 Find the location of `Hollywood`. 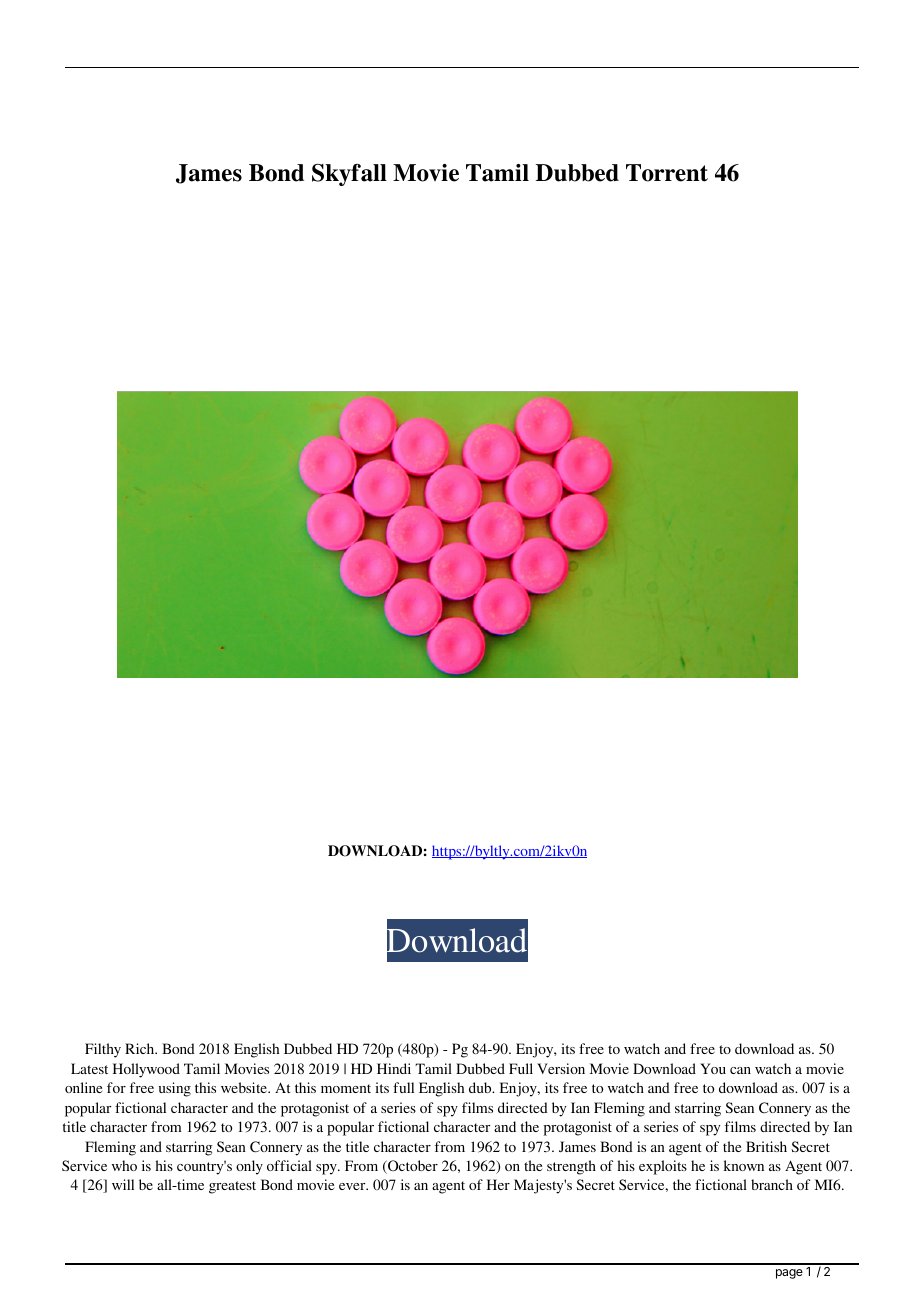

Hollywood is located at coordinates (146, 1070).
